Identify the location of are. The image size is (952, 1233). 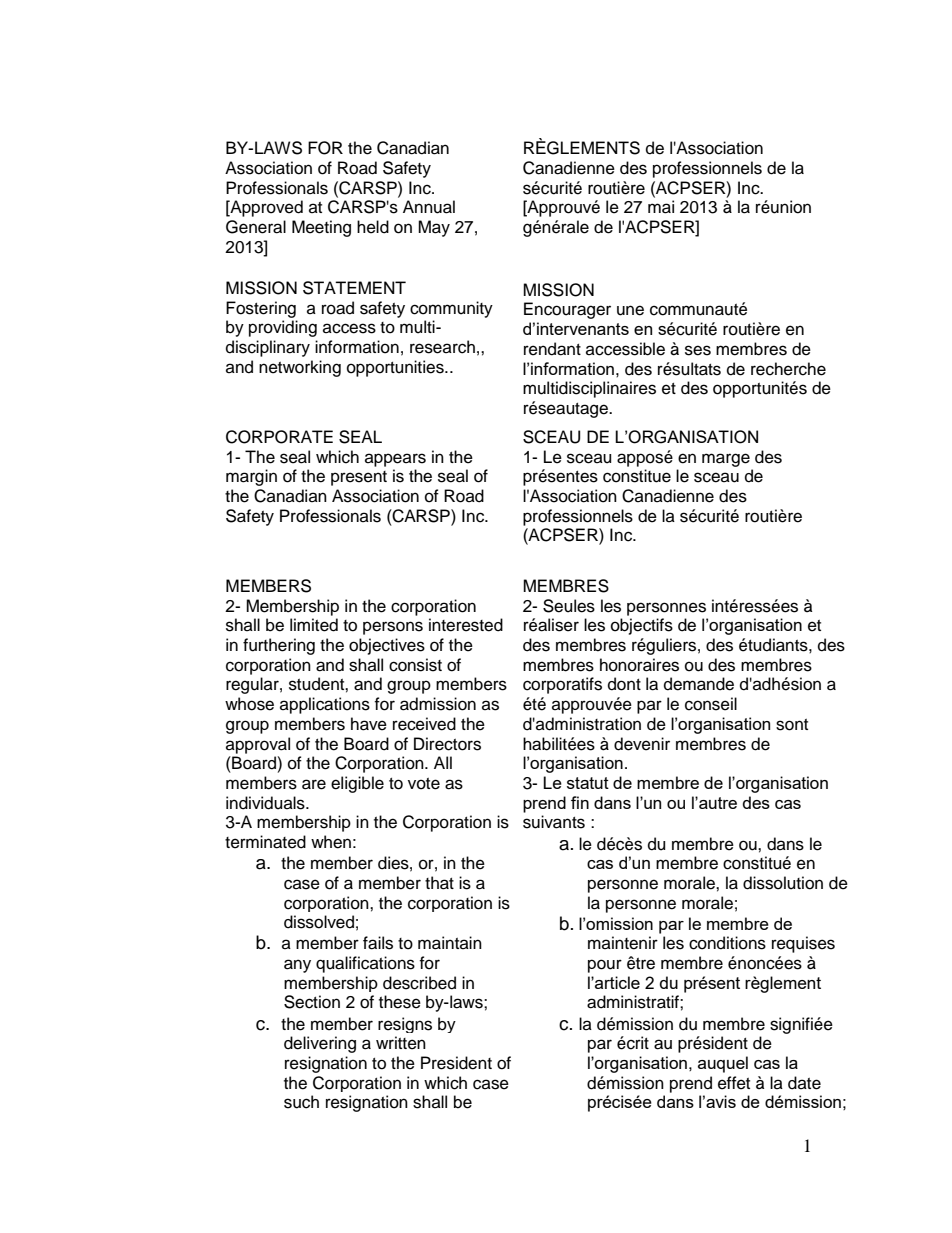
(314, 784).
